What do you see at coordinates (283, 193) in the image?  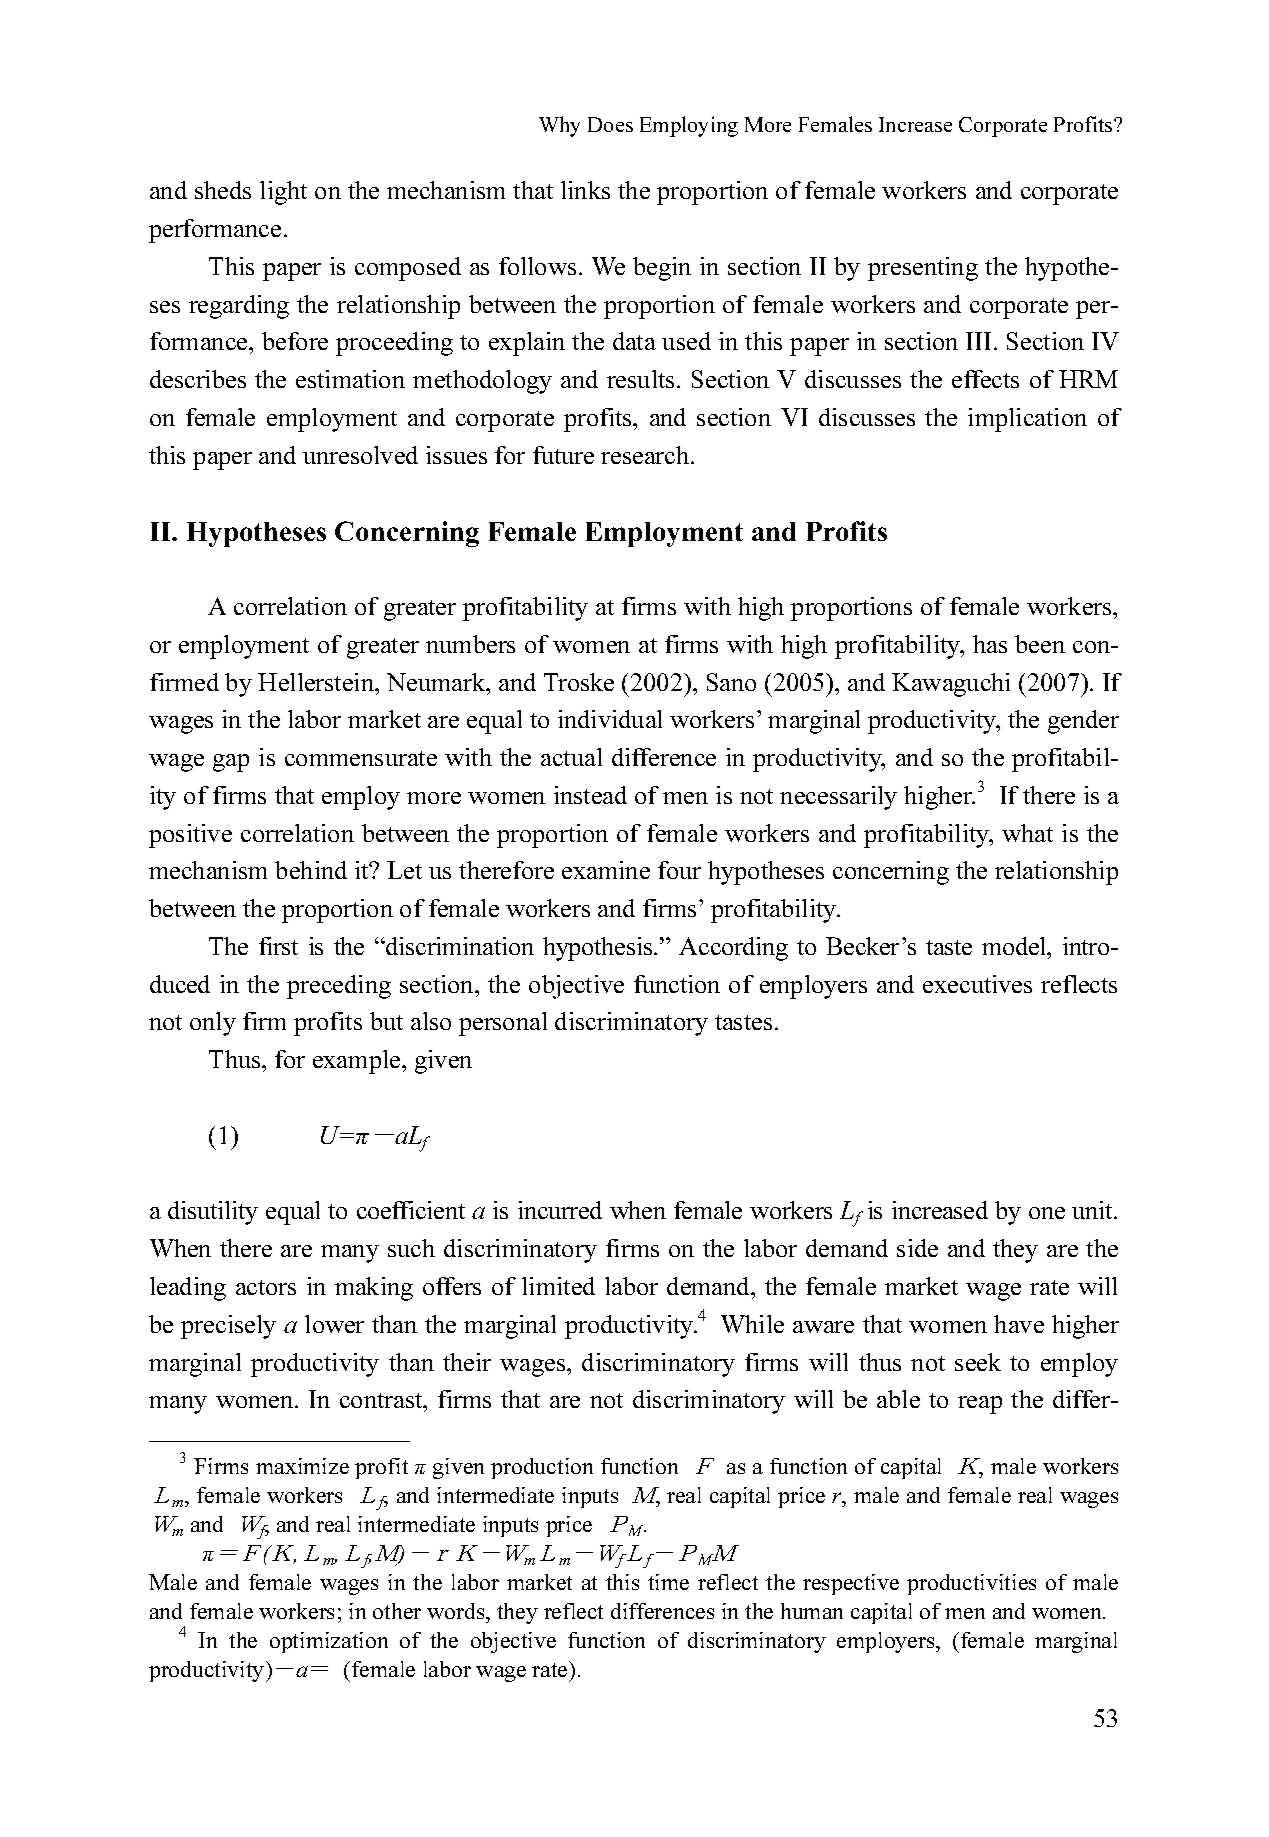 I see `light` at bounding box center [283, 193].
